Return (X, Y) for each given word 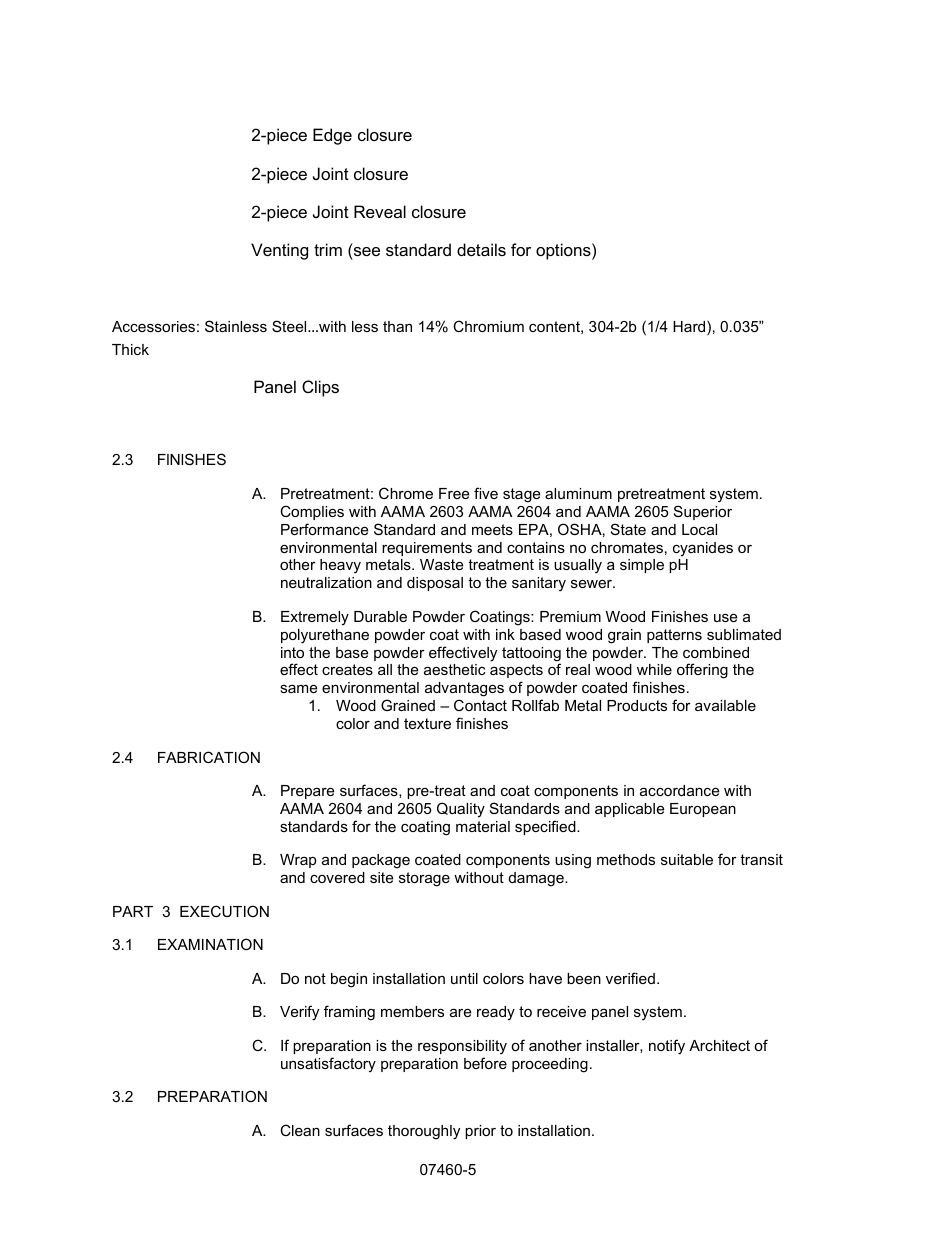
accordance (679, 790)
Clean (300, 1130)
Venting (279, 251)
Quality (461, 810)
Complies (312, 512)
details (481, 249)
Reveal (380, 211)
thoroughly (424, 1132)
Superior (703, 512)
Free (454, 493)
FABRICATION (209, 757)
